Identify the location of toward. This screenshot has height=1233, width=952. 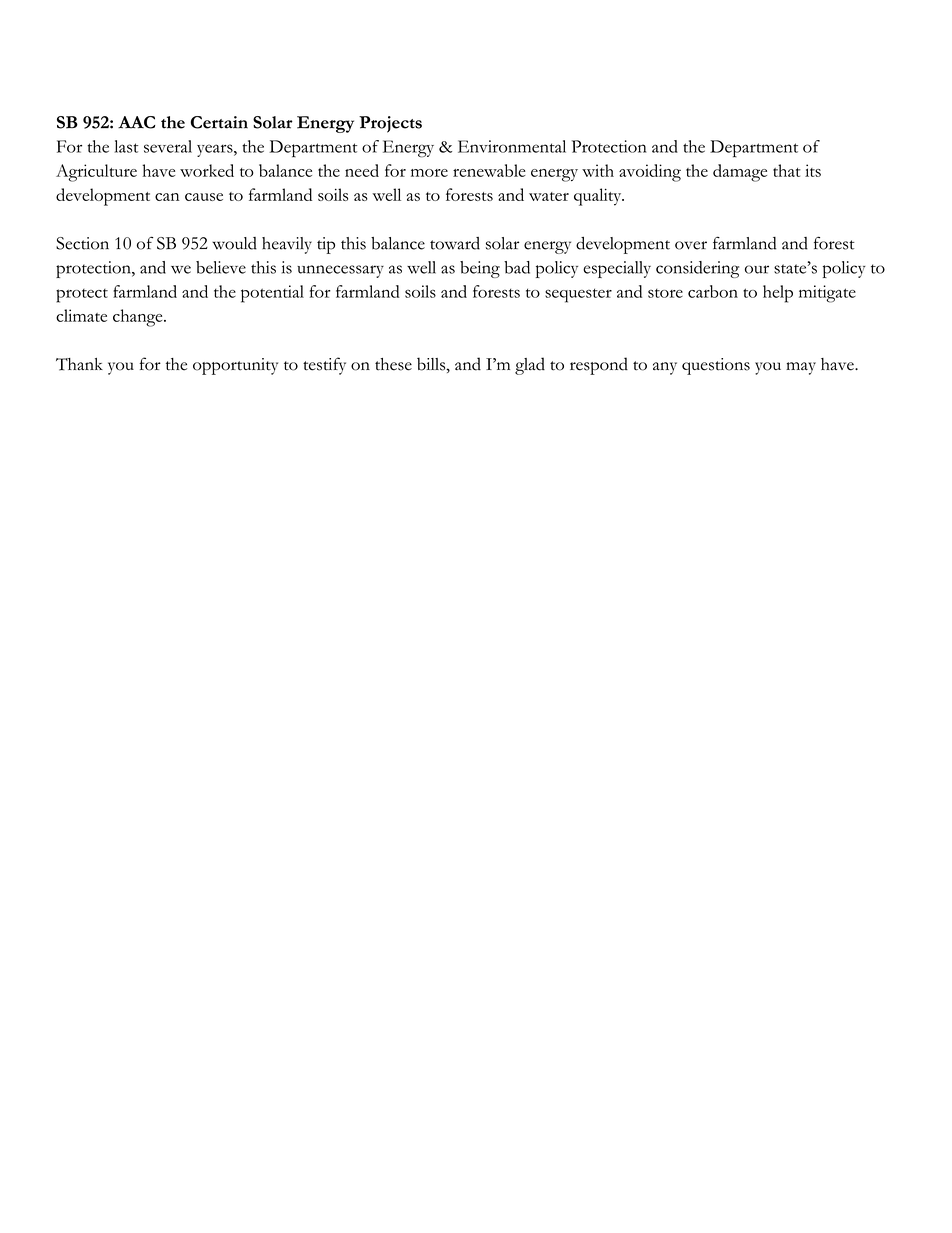
(455, 243).
